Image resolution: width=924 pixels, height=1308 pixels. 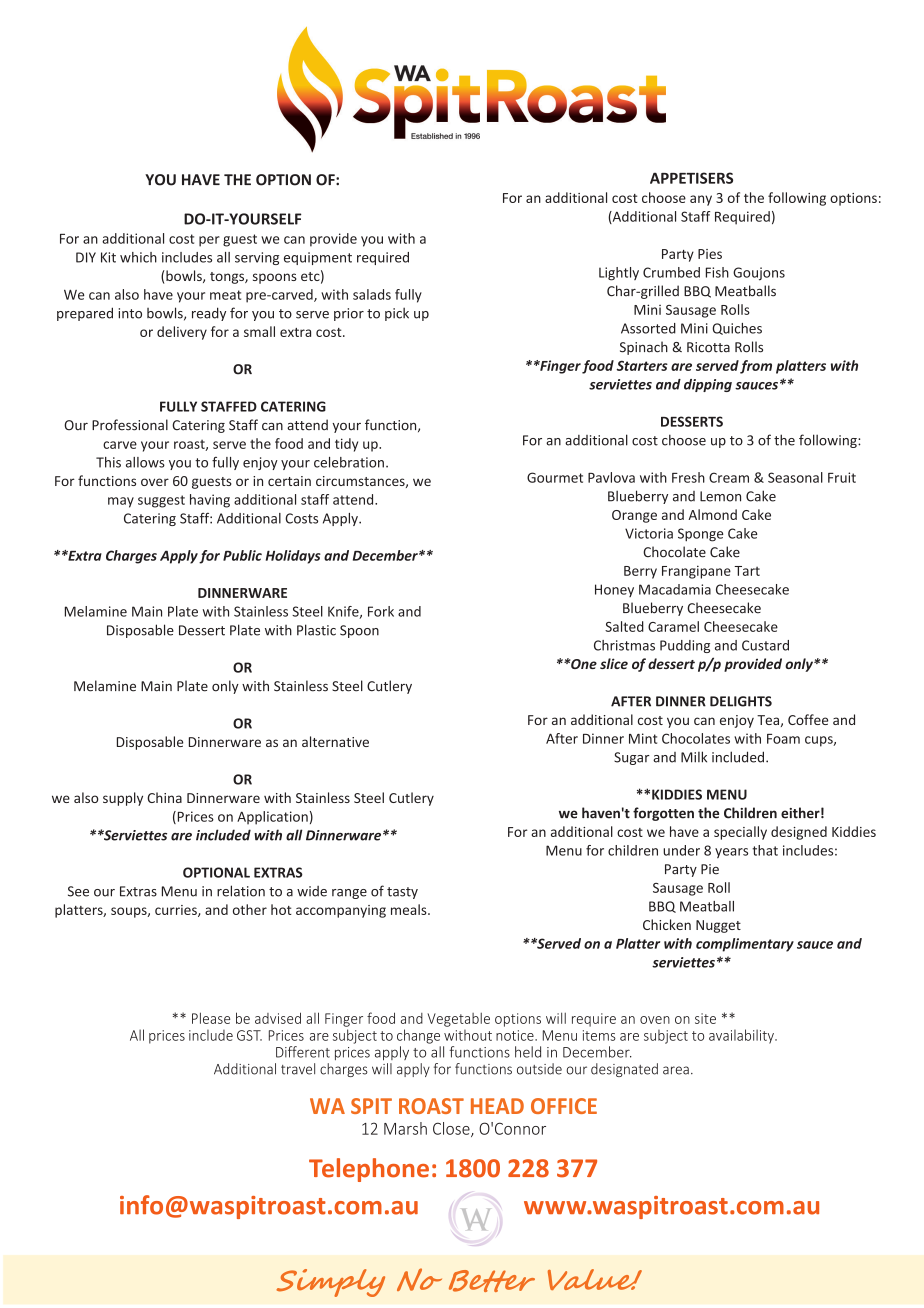 I want to click on Macadamia, so click(x=675, y=589).
